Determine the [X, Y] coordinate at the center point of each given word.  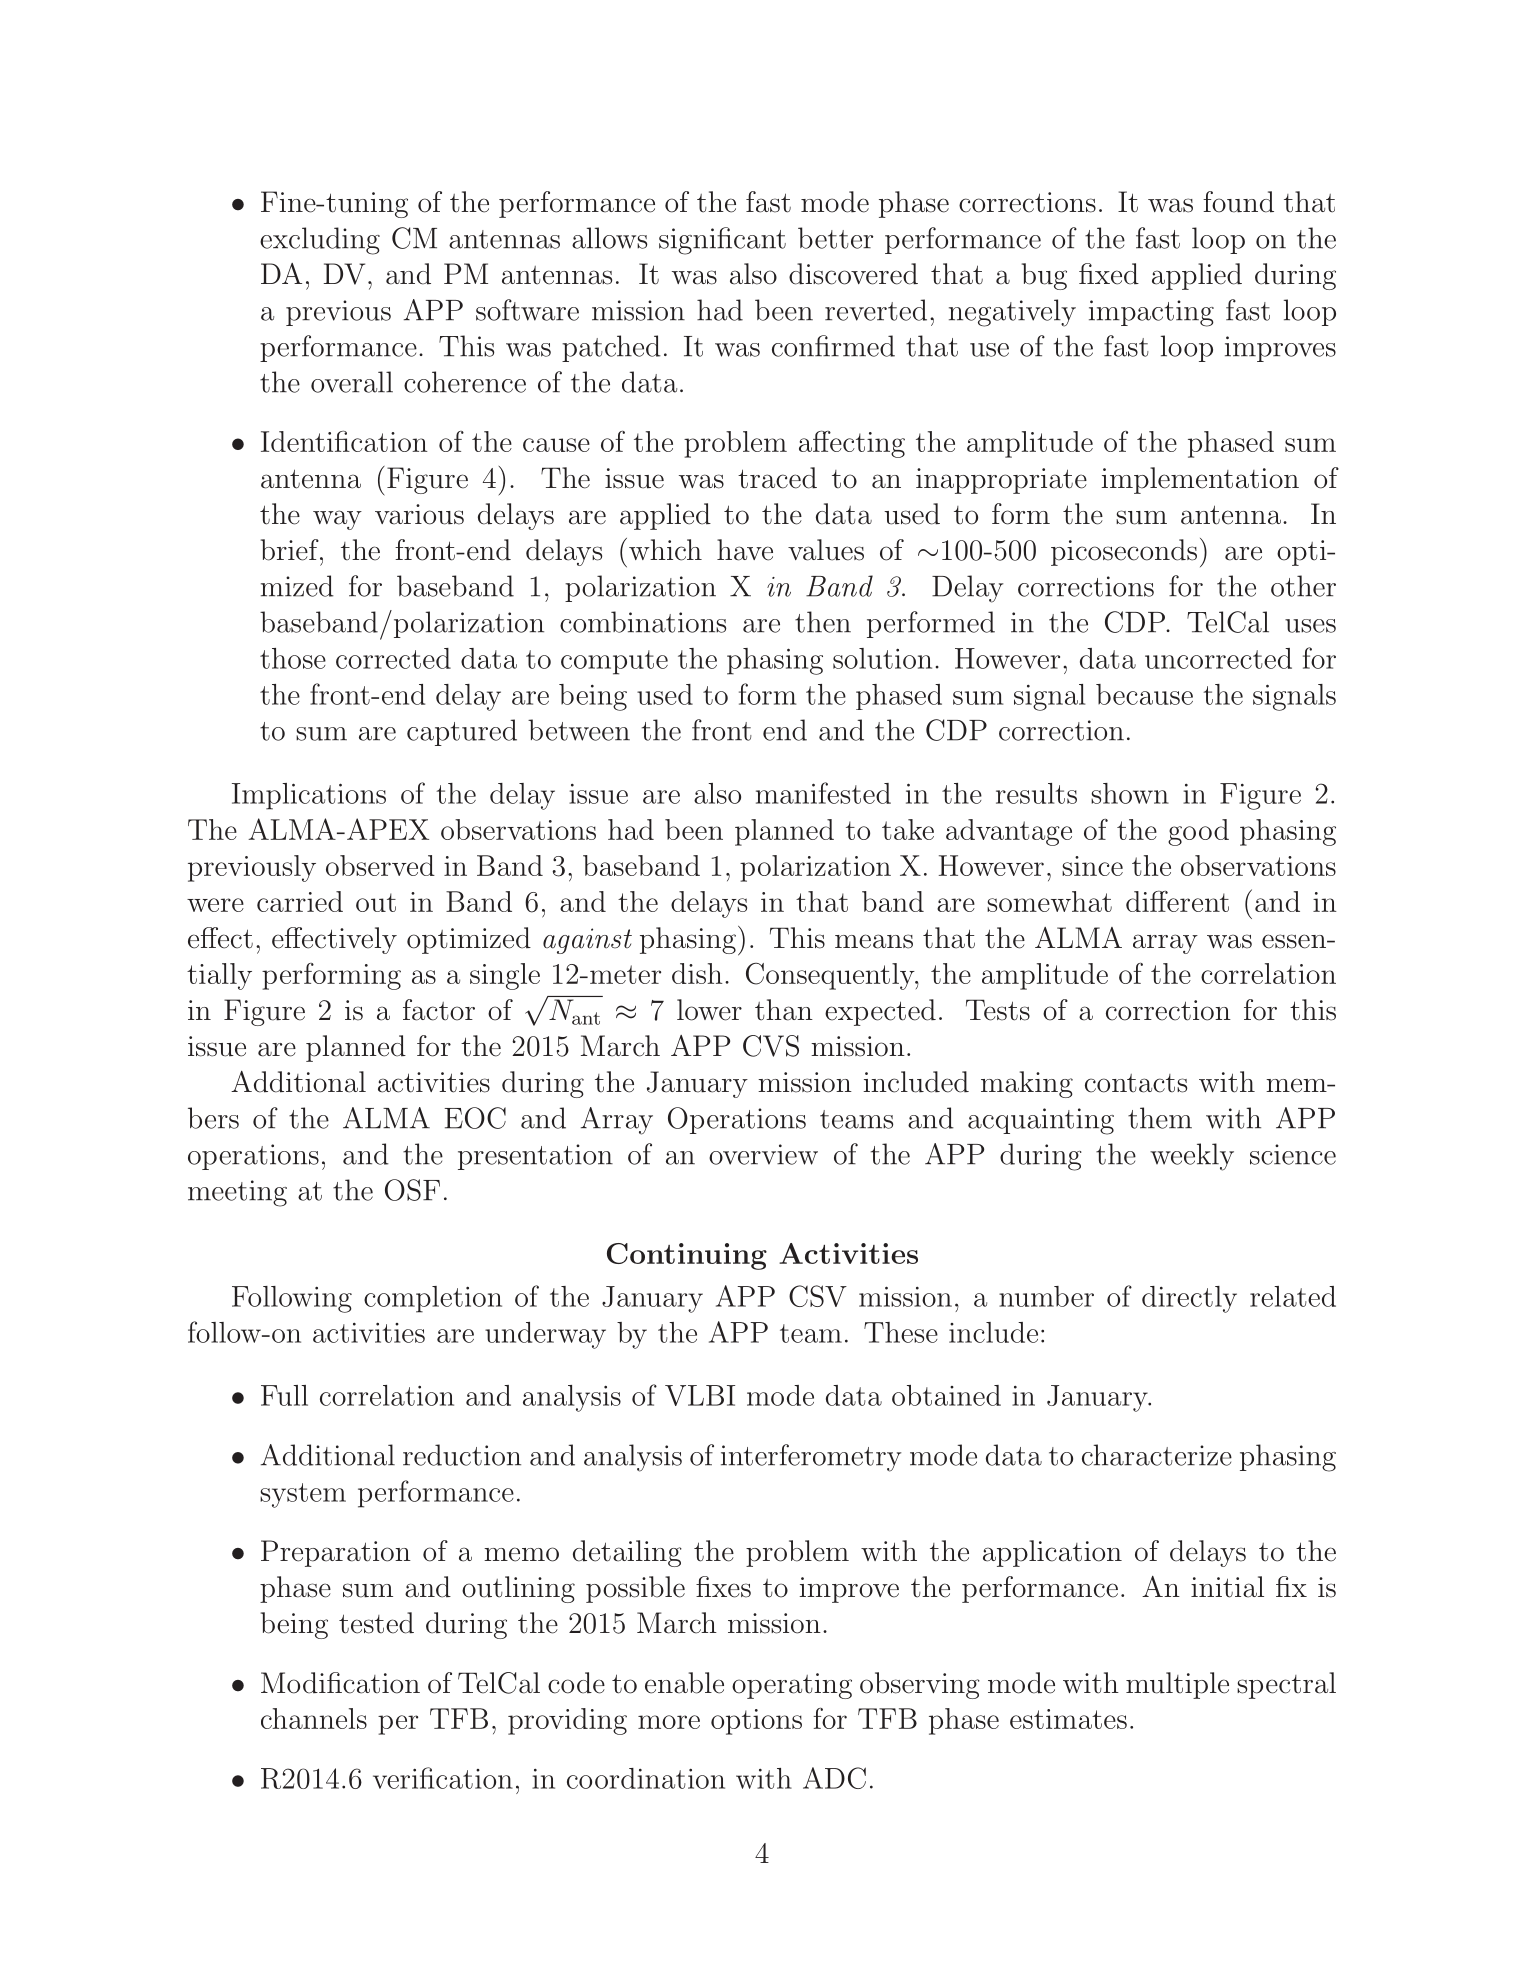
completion [433, 1299]
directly [1189, 1299]
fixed [1109, 274]
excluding [320, 241]
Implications [309, 796]
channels [314, 1718]
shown [1130, 793]
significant [722, 241]
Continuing [687, 1256]
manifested [823, 793]
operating [792, 1686]
